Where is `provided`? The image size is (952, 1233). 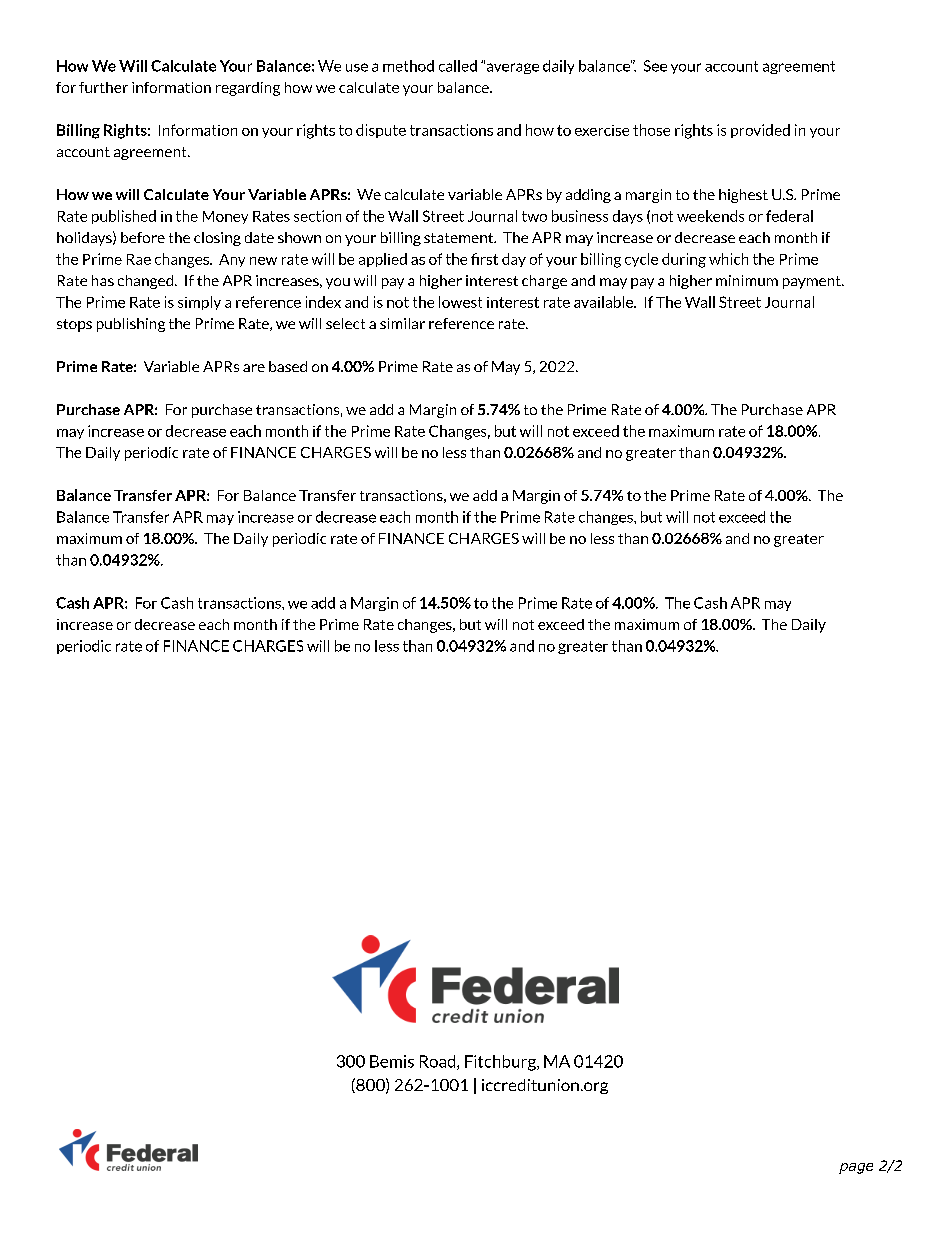 provided is located at coordinates (760, 131).
